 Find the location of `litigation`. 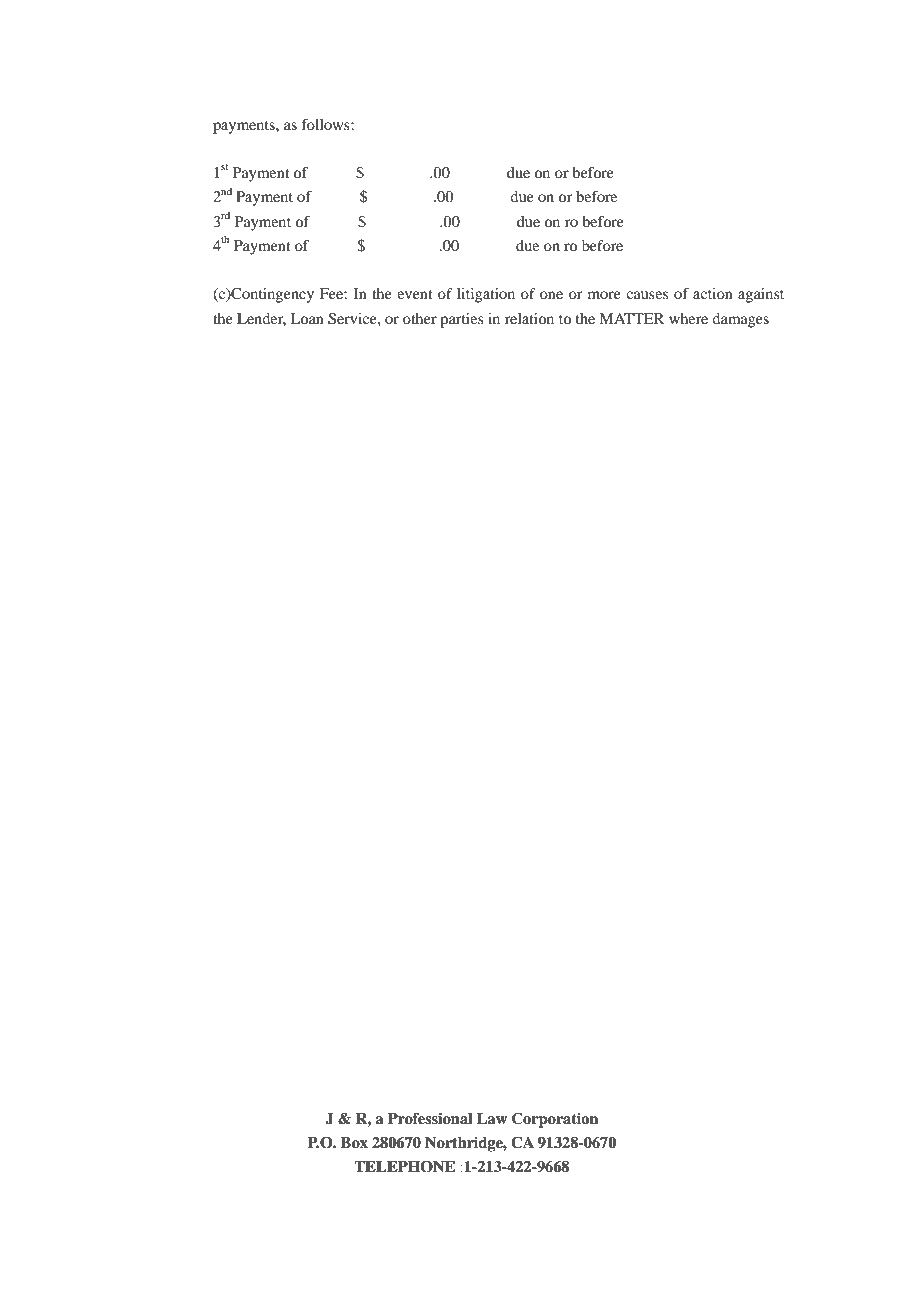

litigation is located at coordinates (486, 295).
